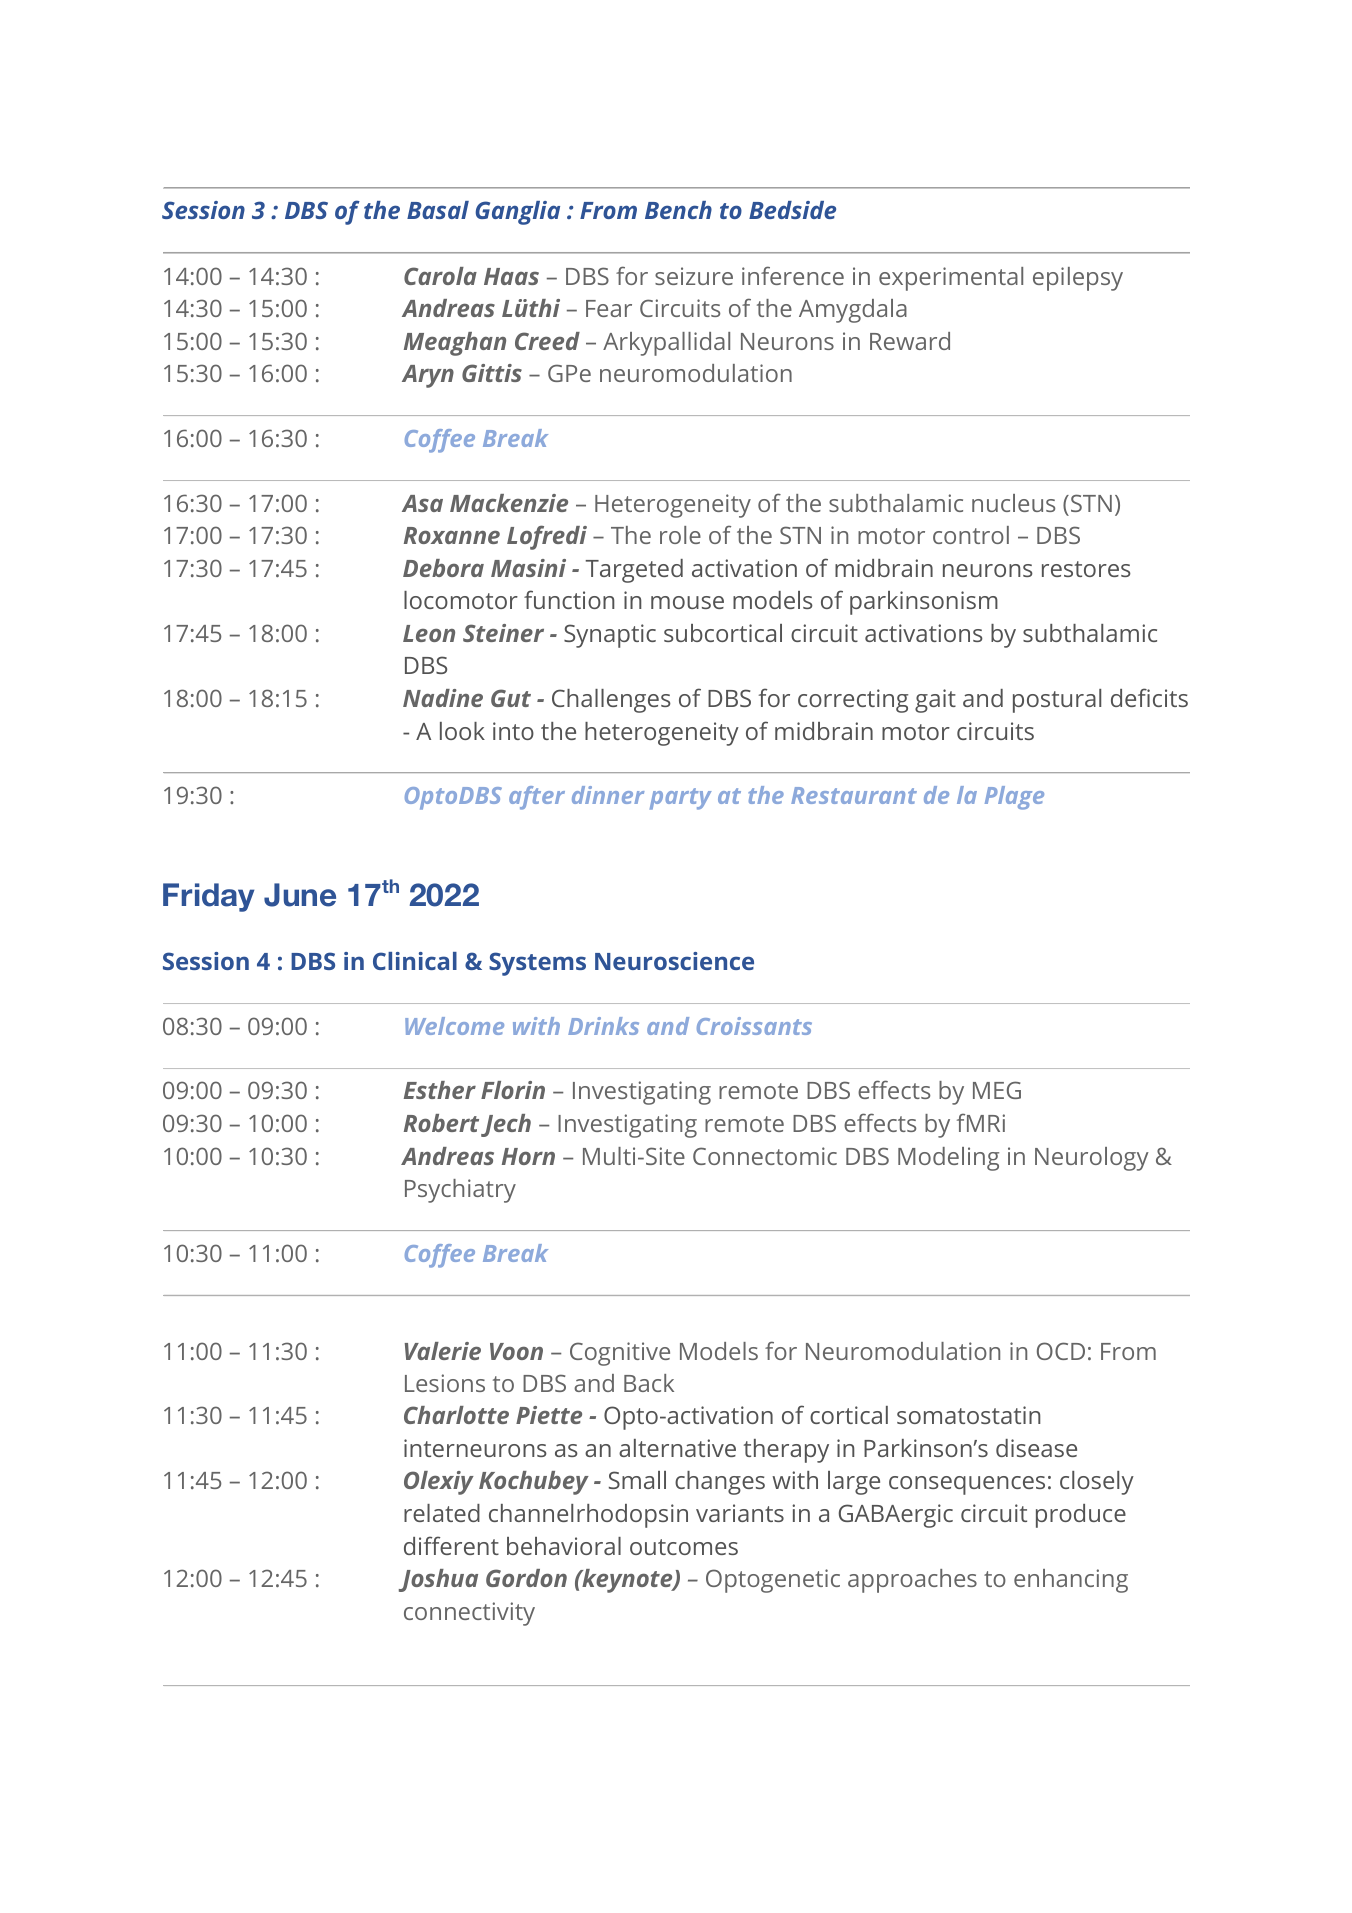 The width and height of the screenshot is (1352, 1913). What do you see at coordinates (1061, 1351) in the screenshot?
I see `OCD` at bounding box center [1061, 1351].
